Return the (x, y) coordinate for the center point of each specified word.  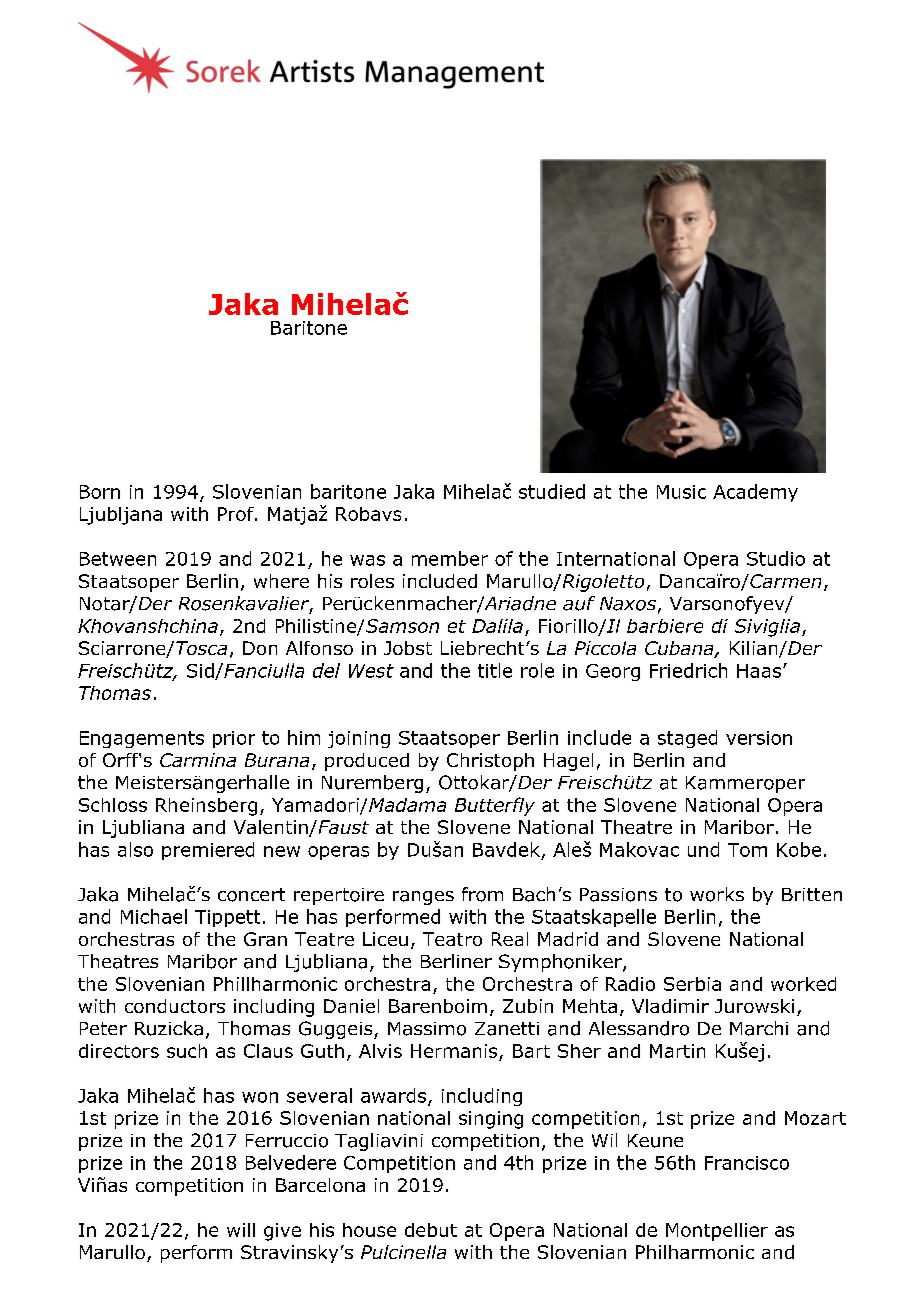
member (450, 558)
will (241, 1230)
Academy (755, 493)
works (717, 894)
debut (431, 1230)
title (495, 670)
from (482, 894)
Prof (237, 514)
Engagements (142, 739)
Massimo (427, 1029)
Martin (677, 1051)
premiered (208, 851)
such (187, 1051)
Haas (759, 671)
